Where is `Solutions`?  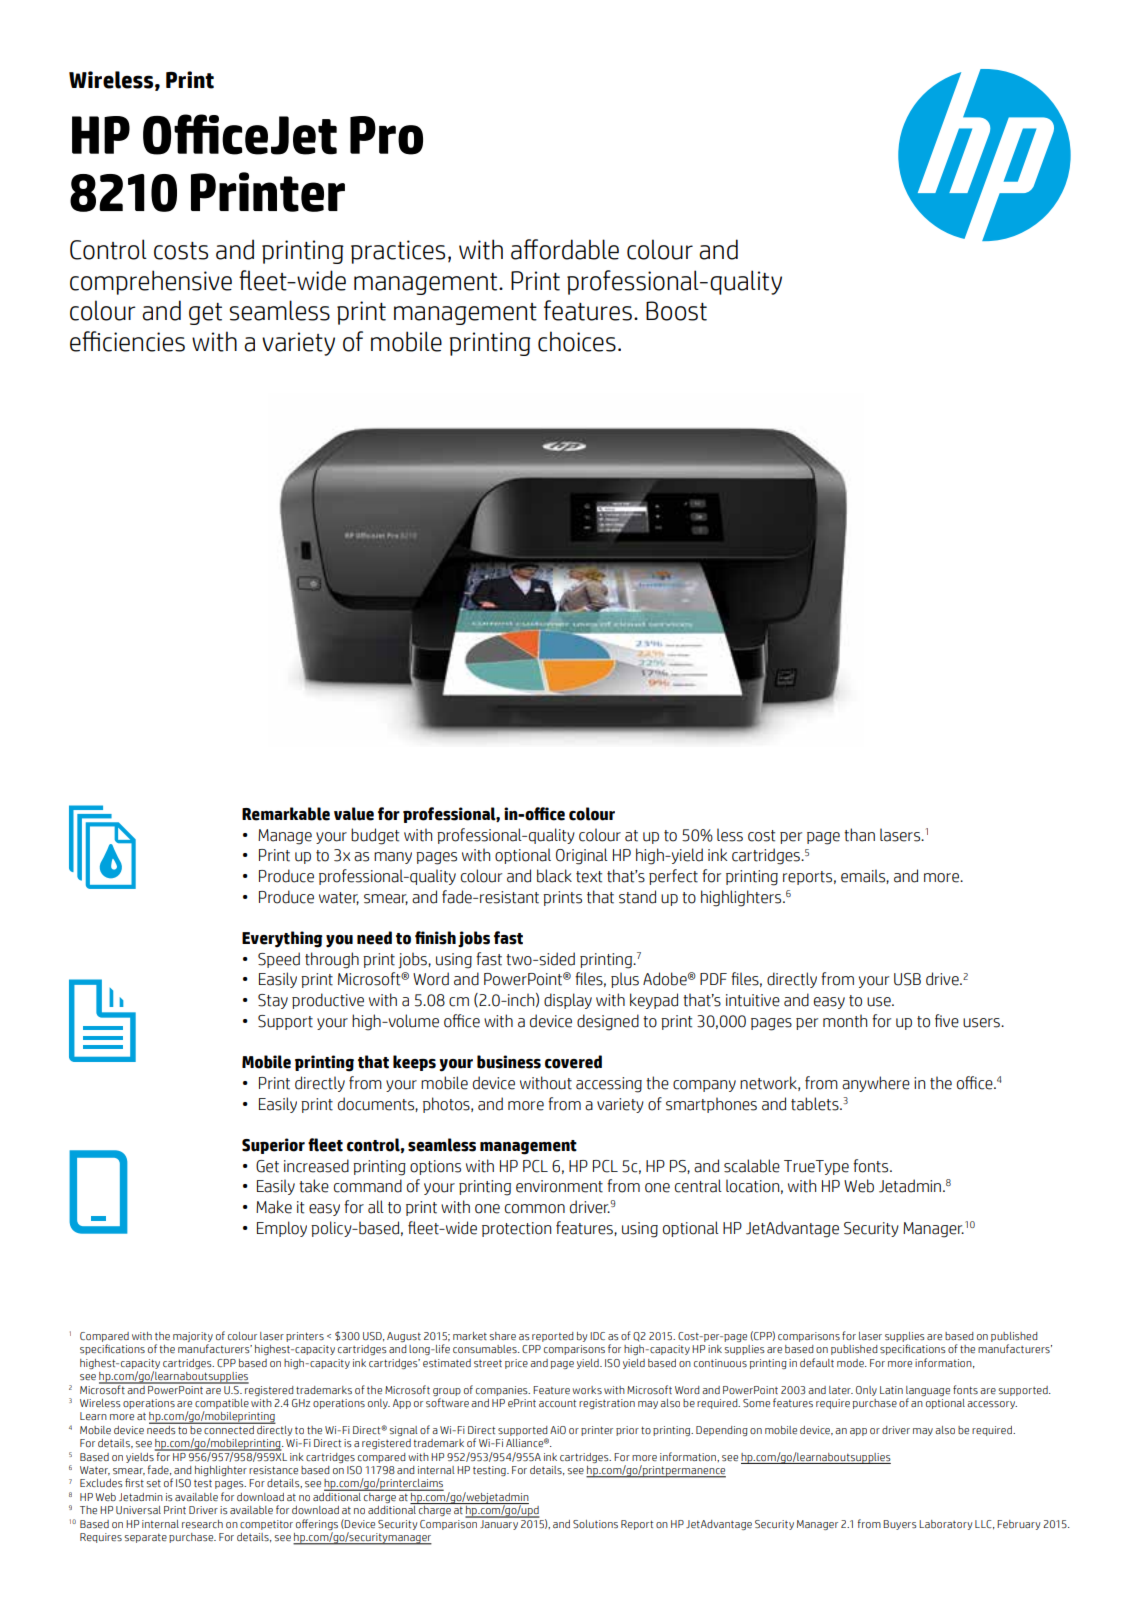
Solutions is located at coordinates (595, 1524).
